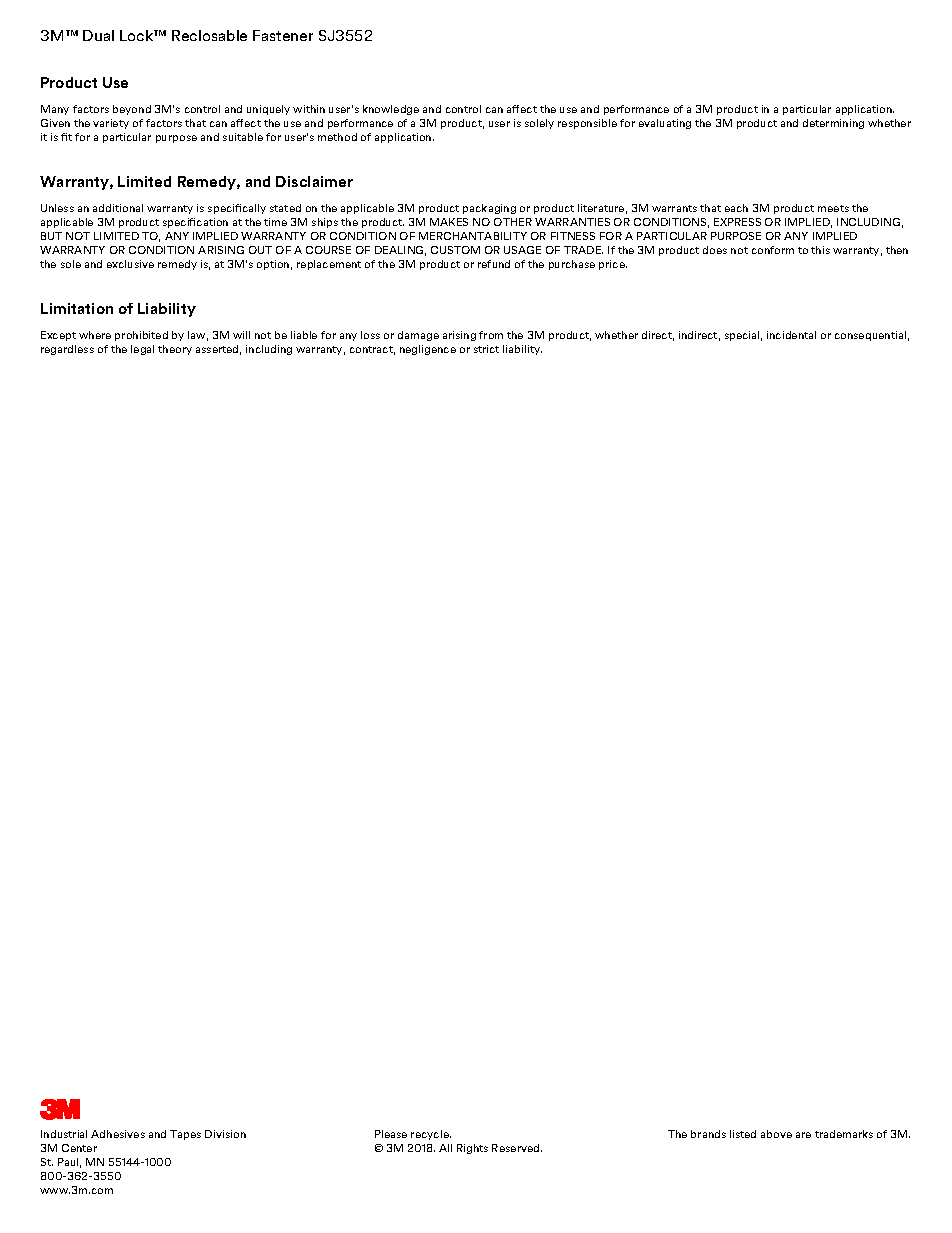 The width and height of the document is (952, 1233). I want to click on legal, so click(142, 350).
